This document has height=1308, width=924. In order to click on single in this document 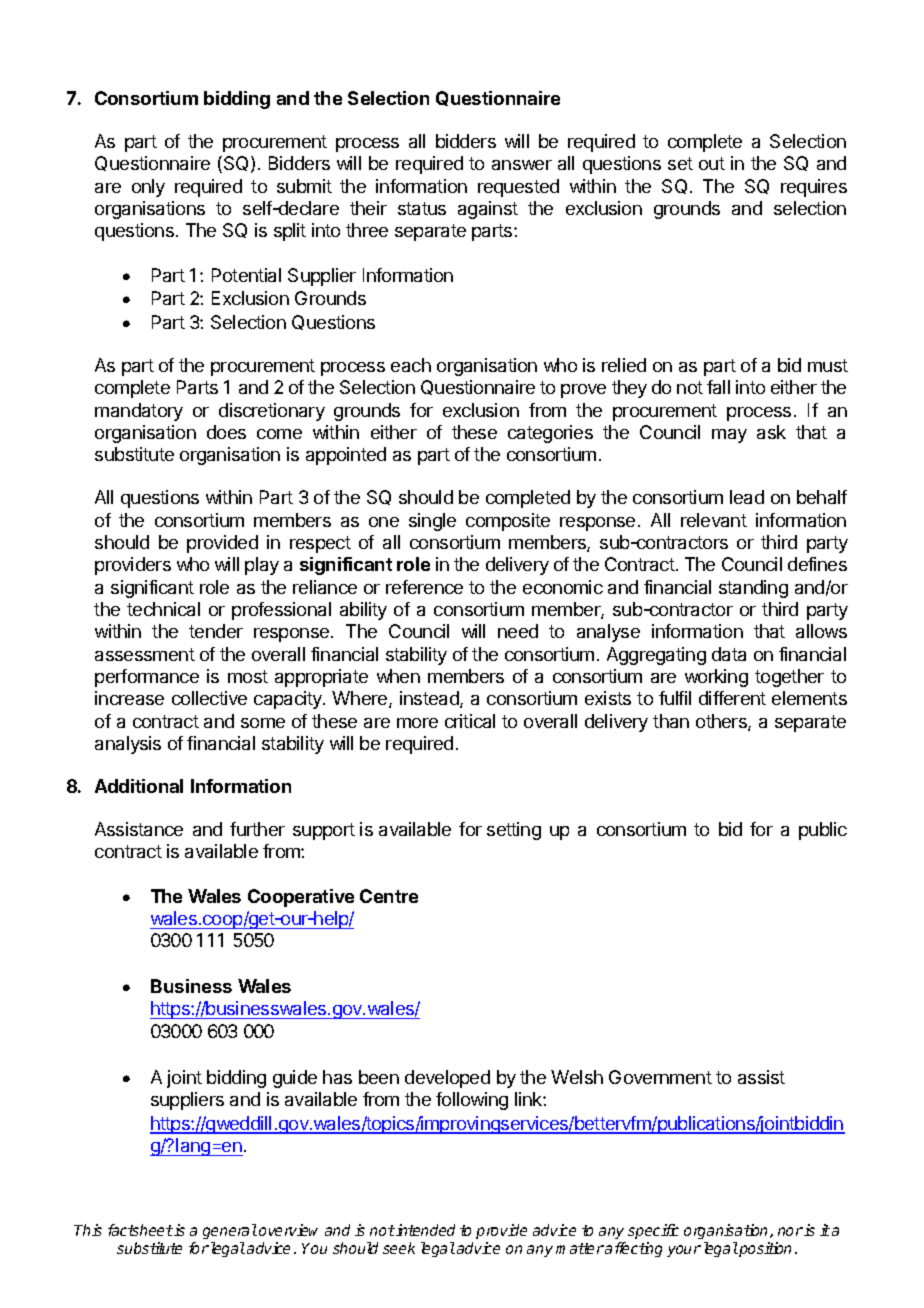, I will do `click(432, 522)`.
